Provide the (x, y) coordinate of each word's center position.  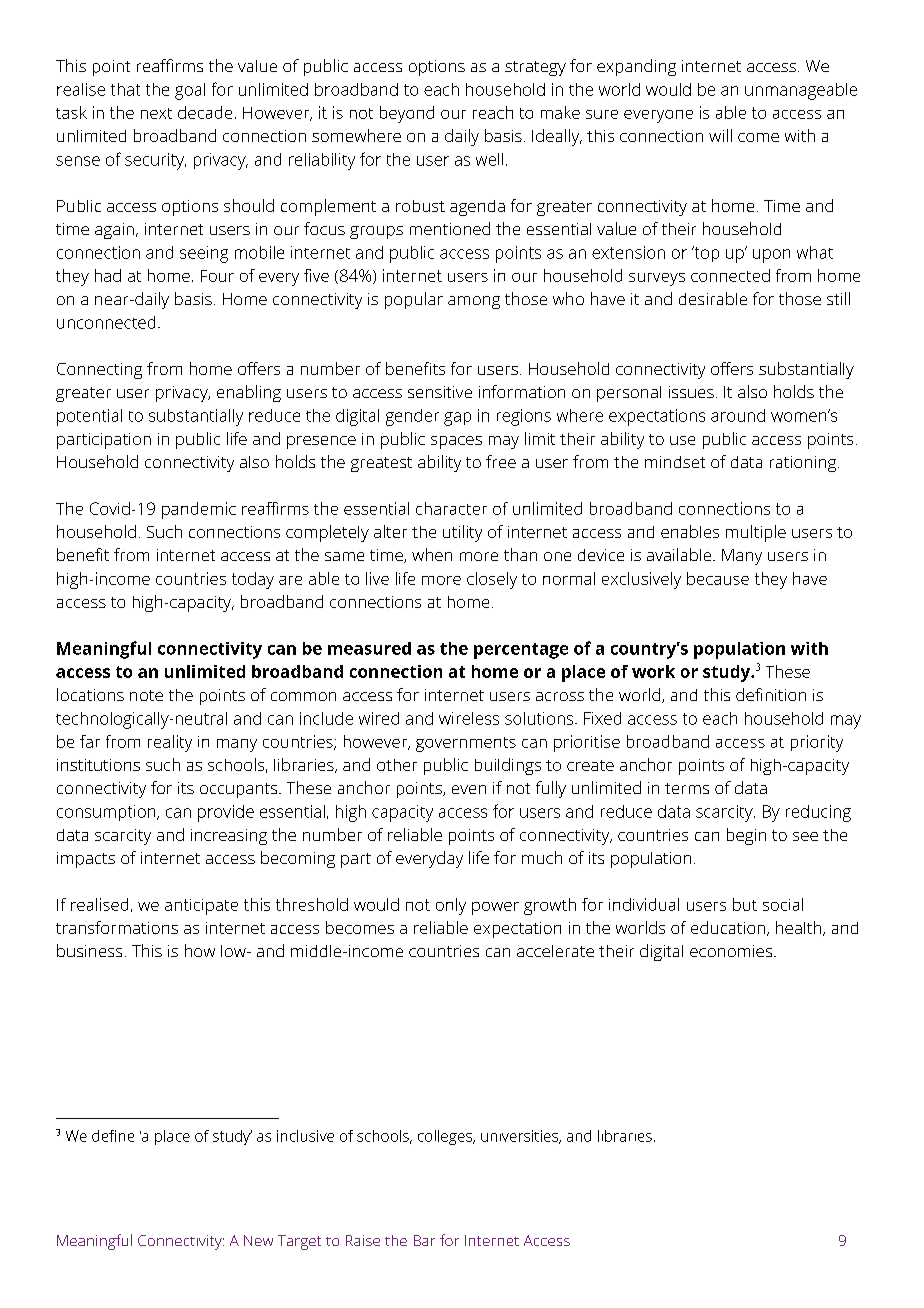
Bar (424, 1240)
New (258, 1240)
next (156, 113)
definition (771, 694)
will (720, 135)
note (146, 695)
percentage (521, 651)
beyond (407, 114)
